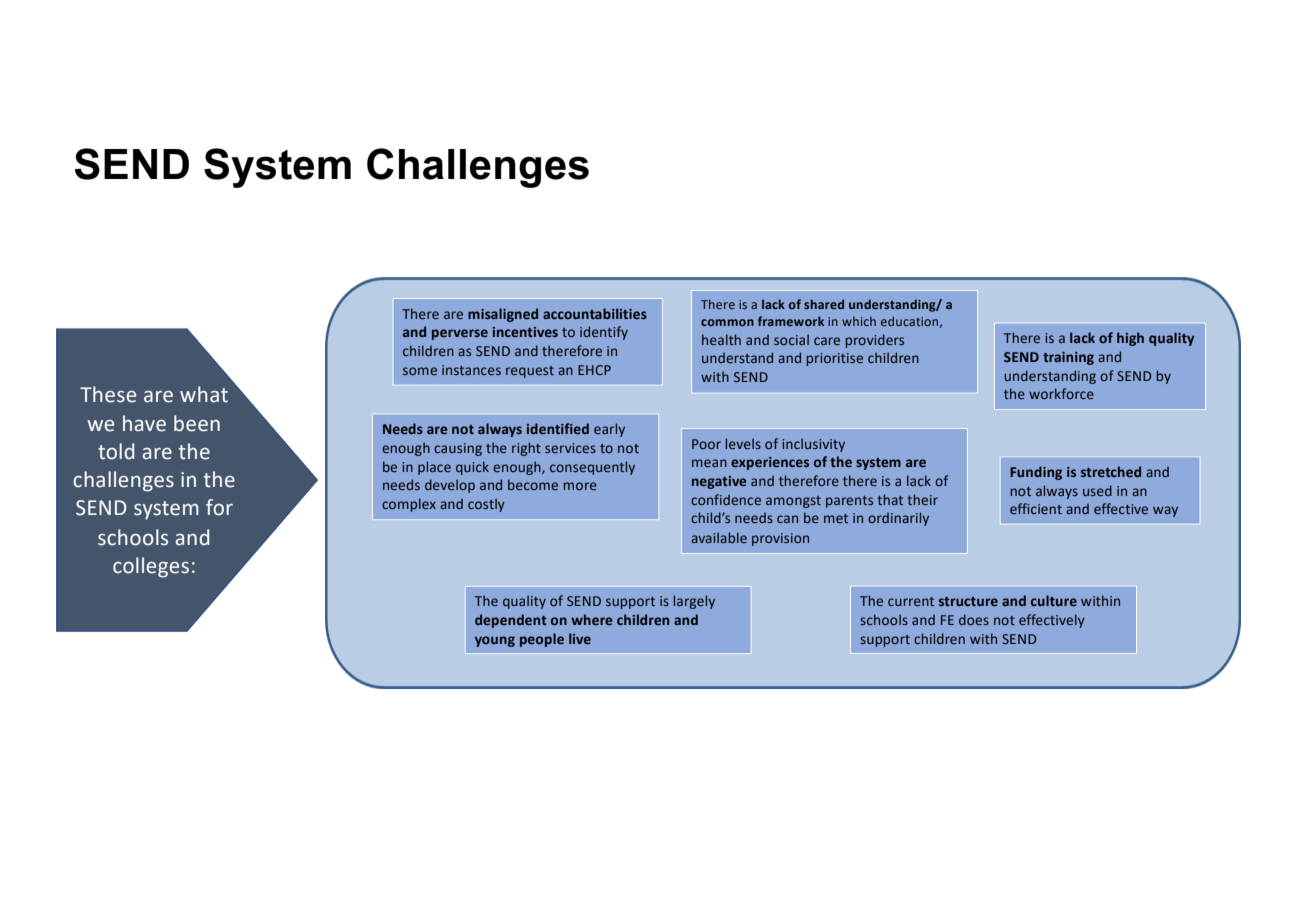  I want to click on workforce, so click(1061, 393).
